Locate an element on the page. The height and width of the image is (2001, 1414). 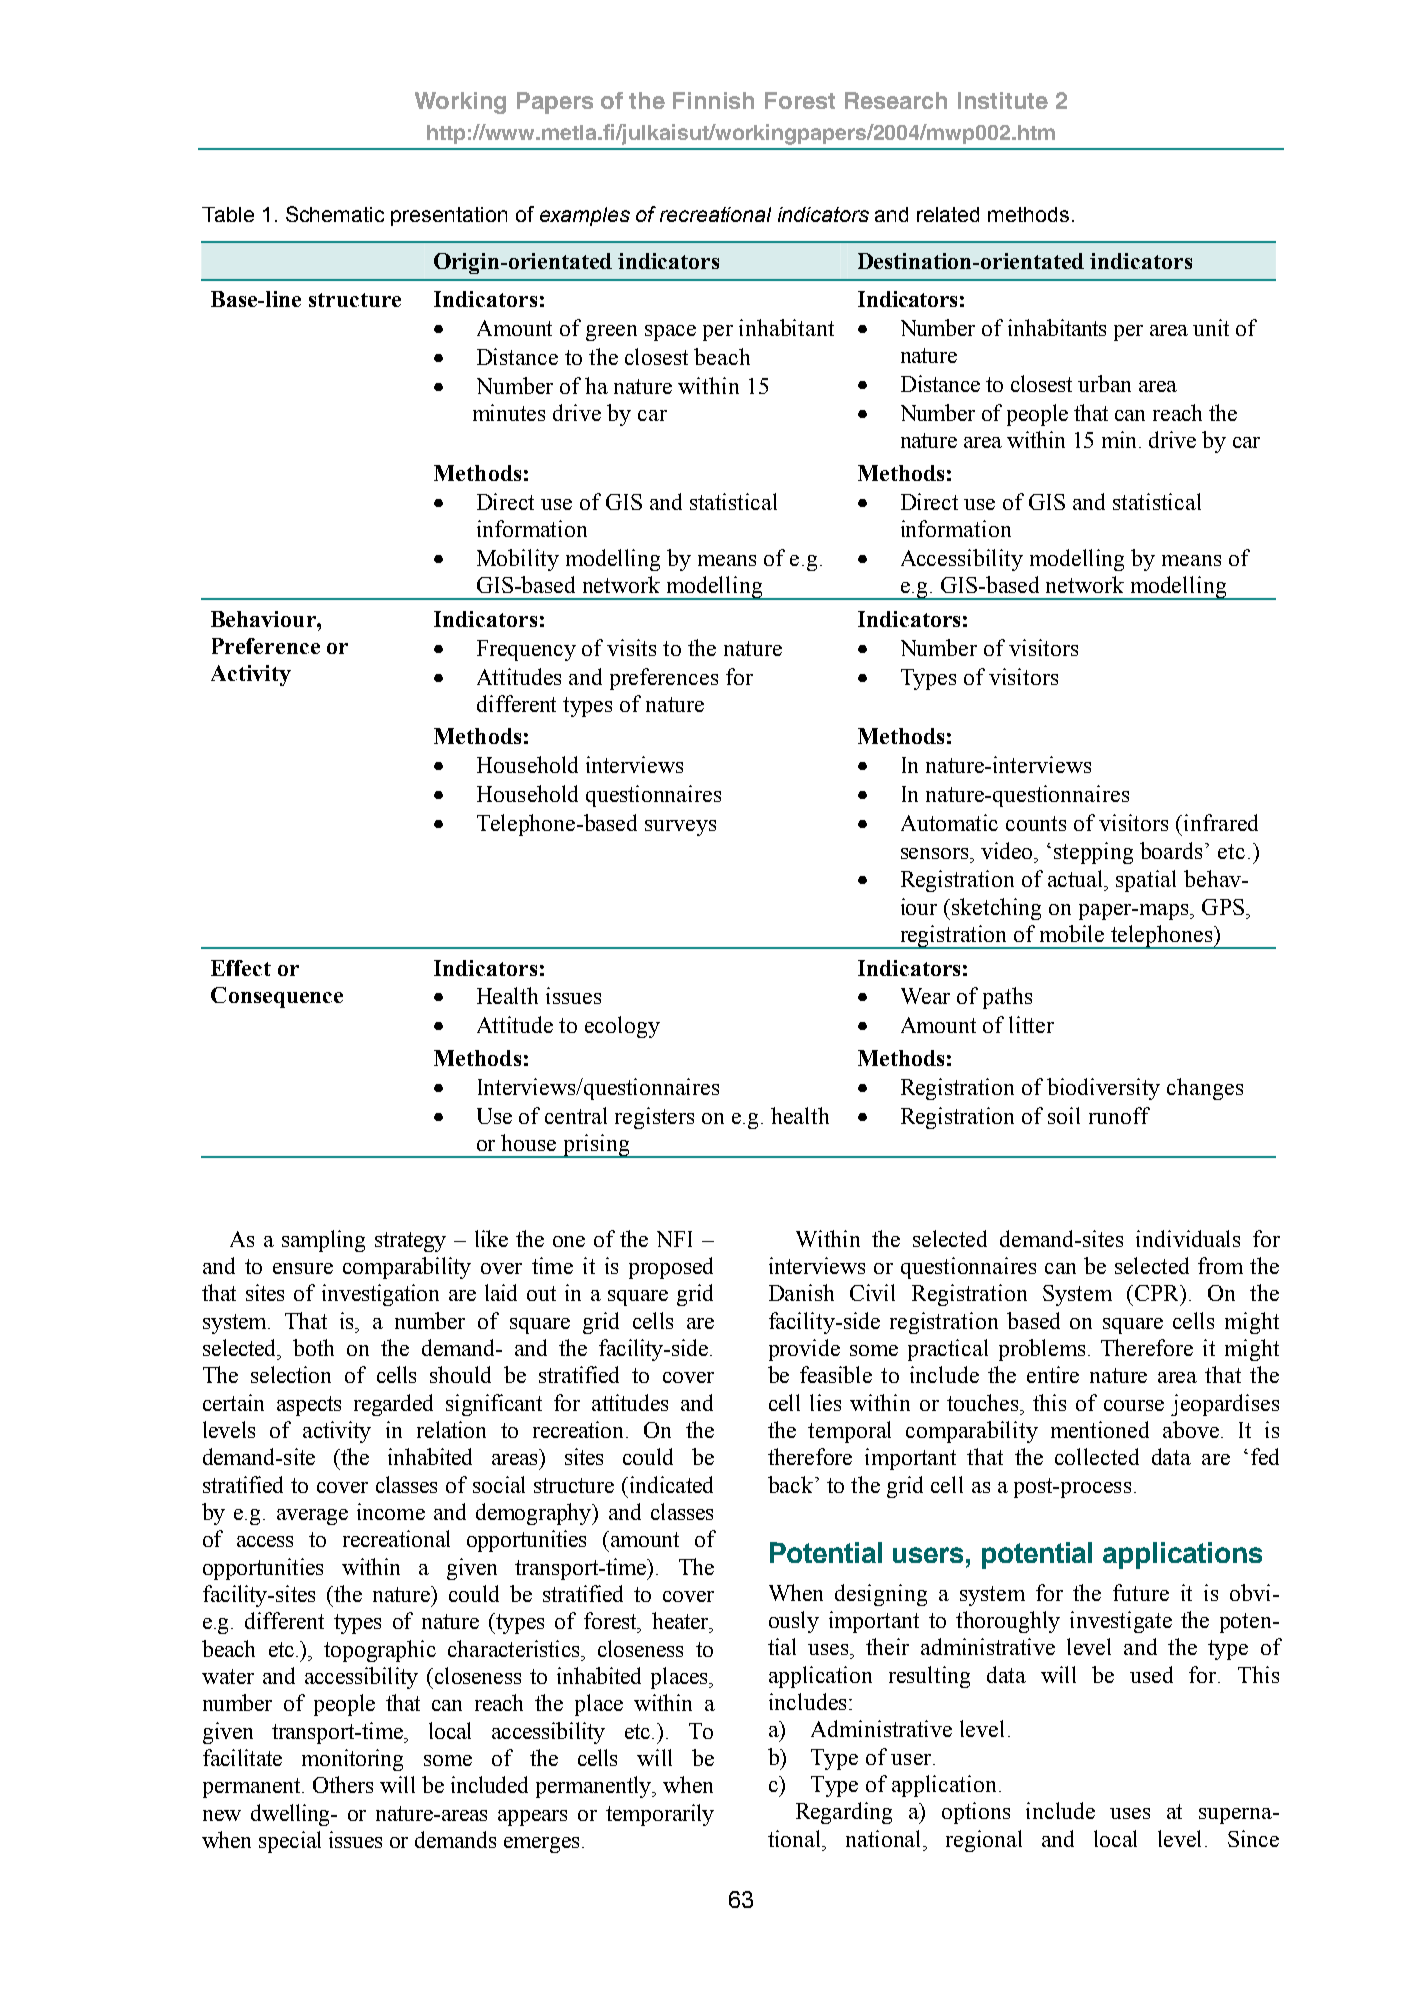
ecology is located at coordinates (622, 1027).
